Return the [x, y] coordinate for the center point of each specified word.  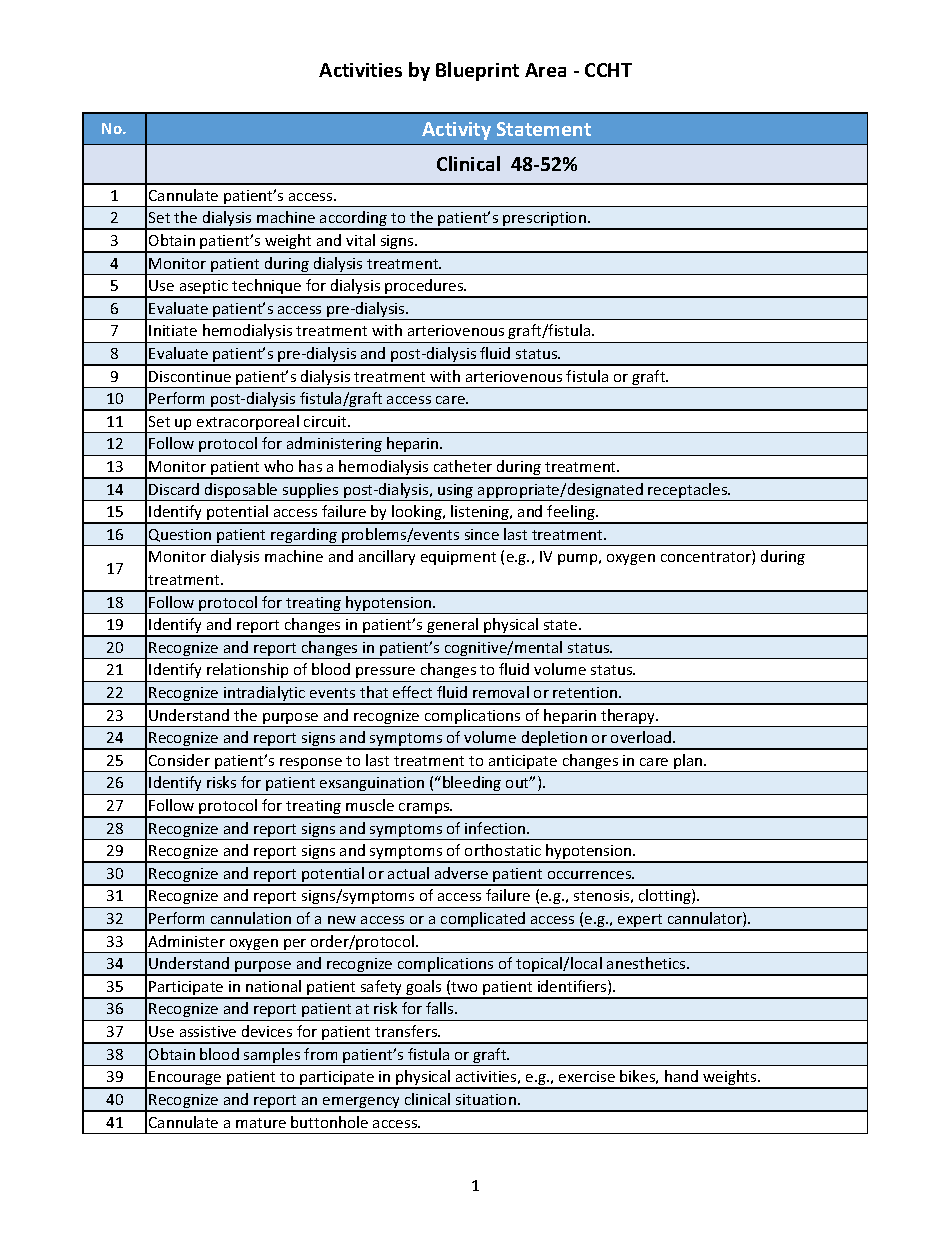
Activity [456, 131]
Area [545, 70]
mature [261, 1123]
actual [408, 873]
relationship [247, 670]
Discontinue [190, 376]
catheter [463, 466]
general [453, 627]
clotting [666, 896]
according [354, 220]
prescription [545, 220]
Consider [179, 760]
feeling [571, 514]
